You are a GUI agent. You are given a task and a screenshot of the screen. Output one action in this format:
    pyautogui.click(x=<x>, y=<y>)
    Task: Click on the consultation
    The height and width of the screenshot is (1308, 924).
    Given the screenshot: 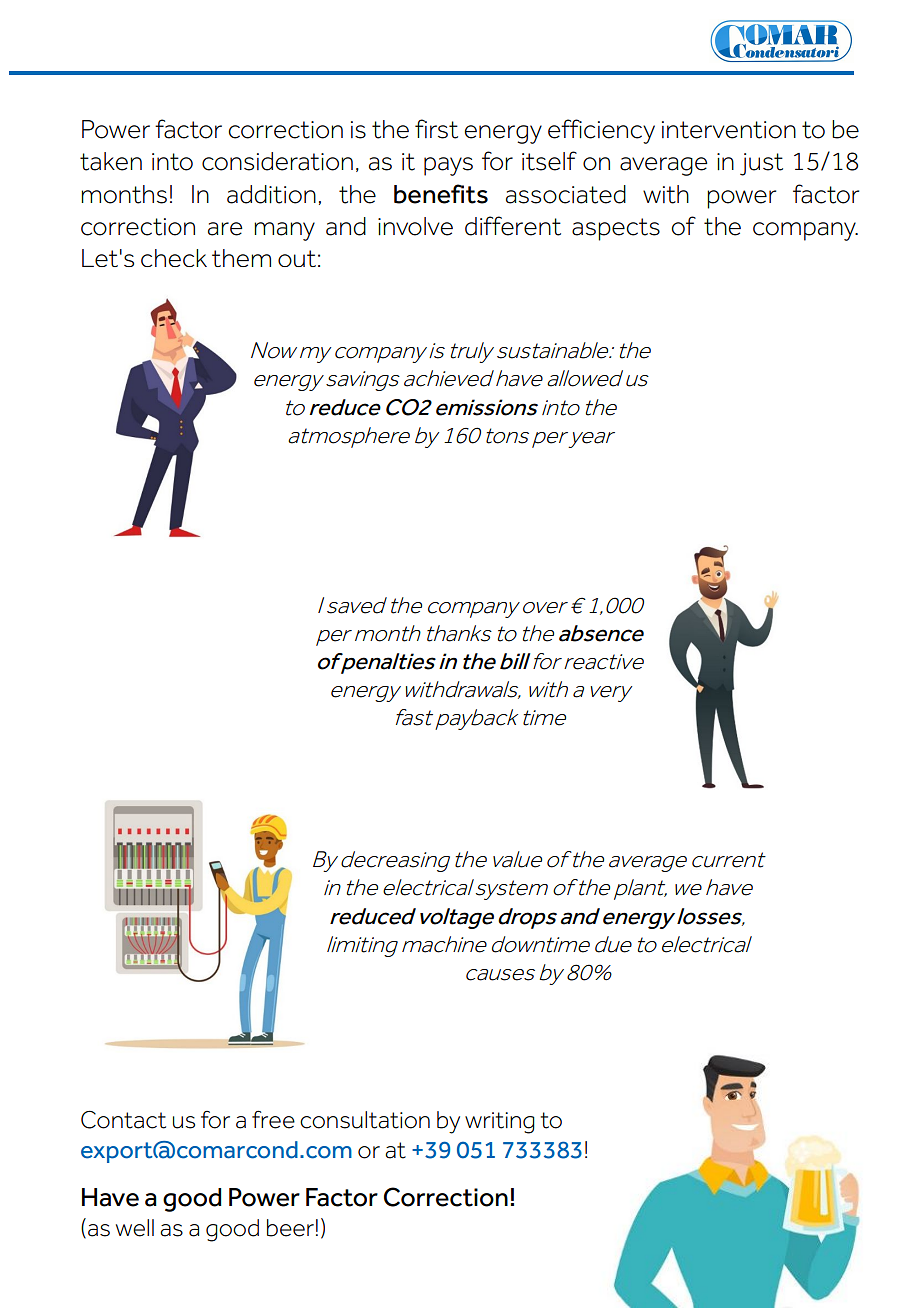 What is the action you would take?
    pyautogui.click(x=365, y=1120)
